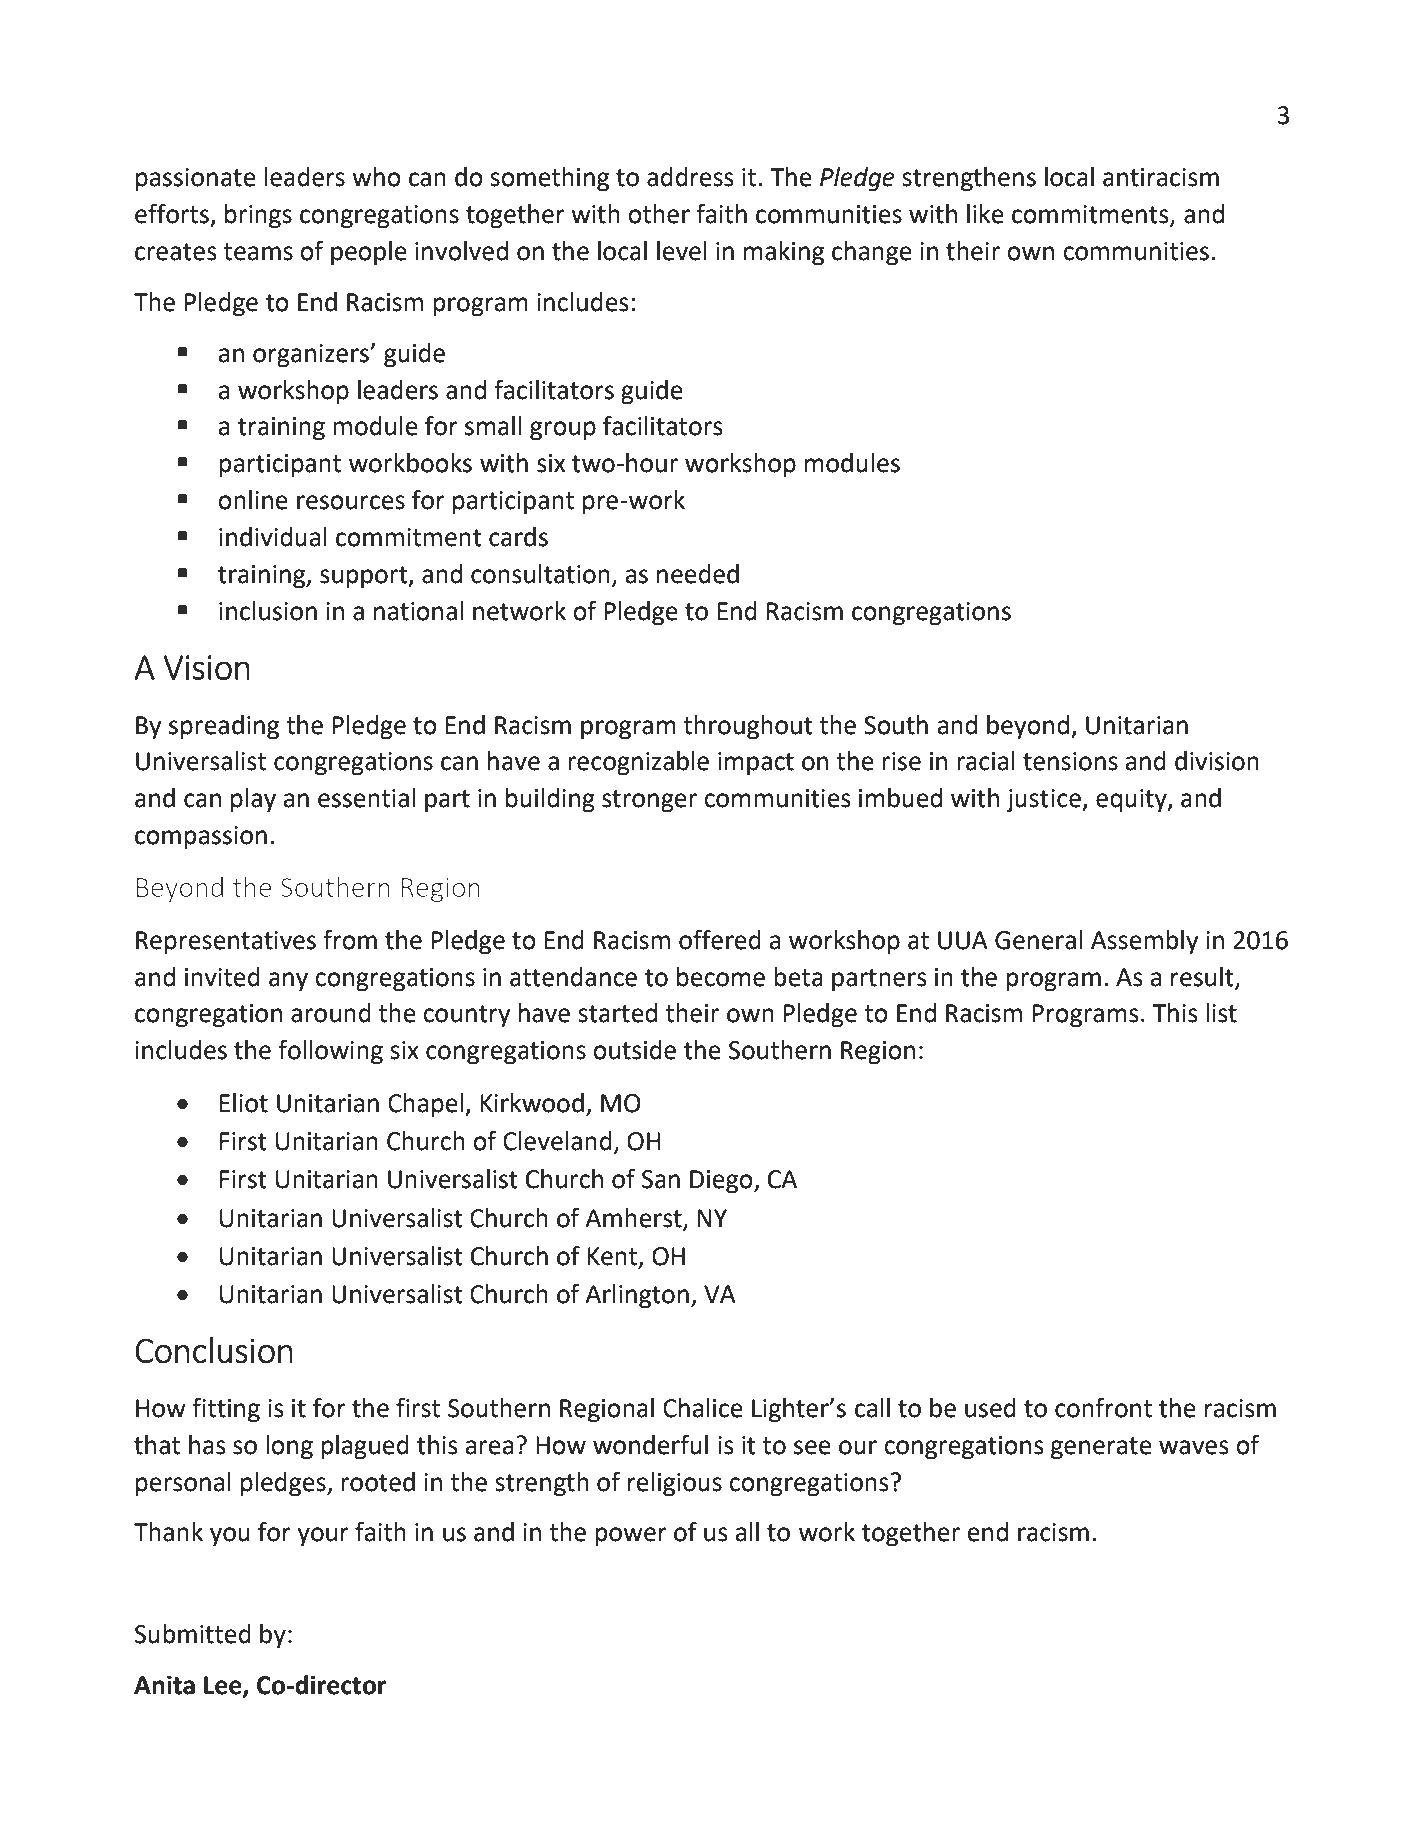 Image resolution: width=1425 pixels, height=1845 pixels. Describe the element at coordinates (214, 1350) in the document. I see `Conclusion` at that location.
